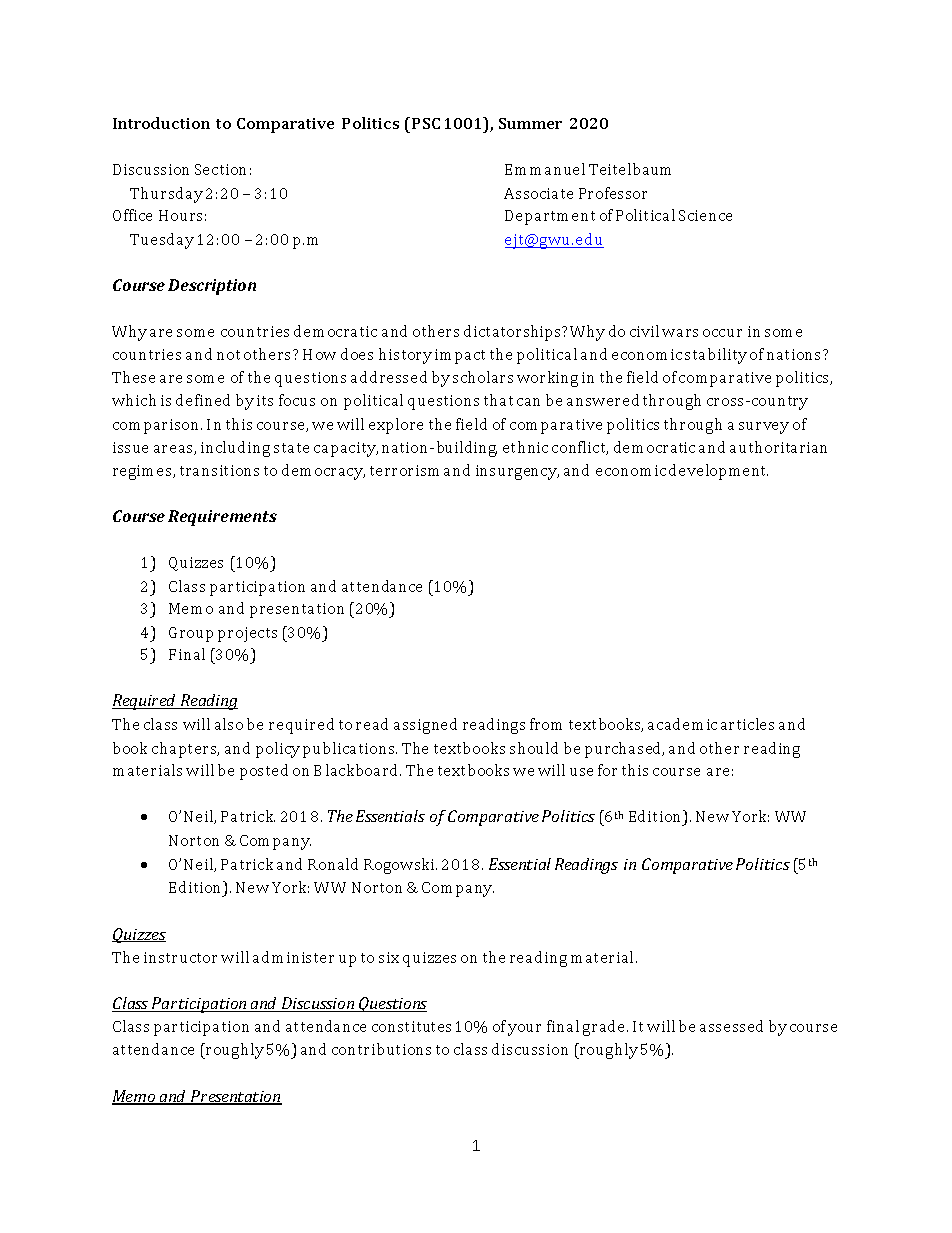  I want to click on PSC, so click(426, 123).
